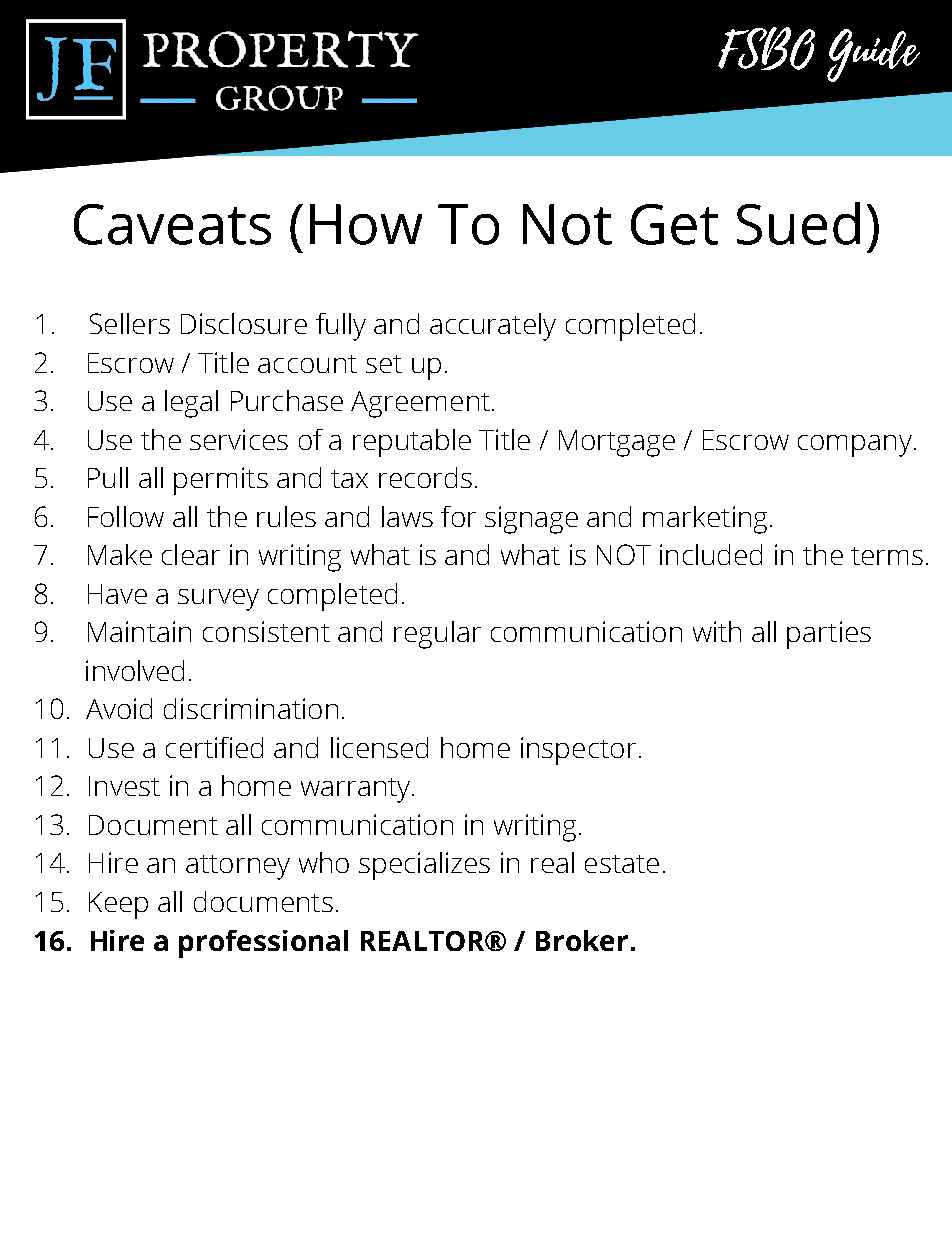  I want to click on for, so click(458, 516).
